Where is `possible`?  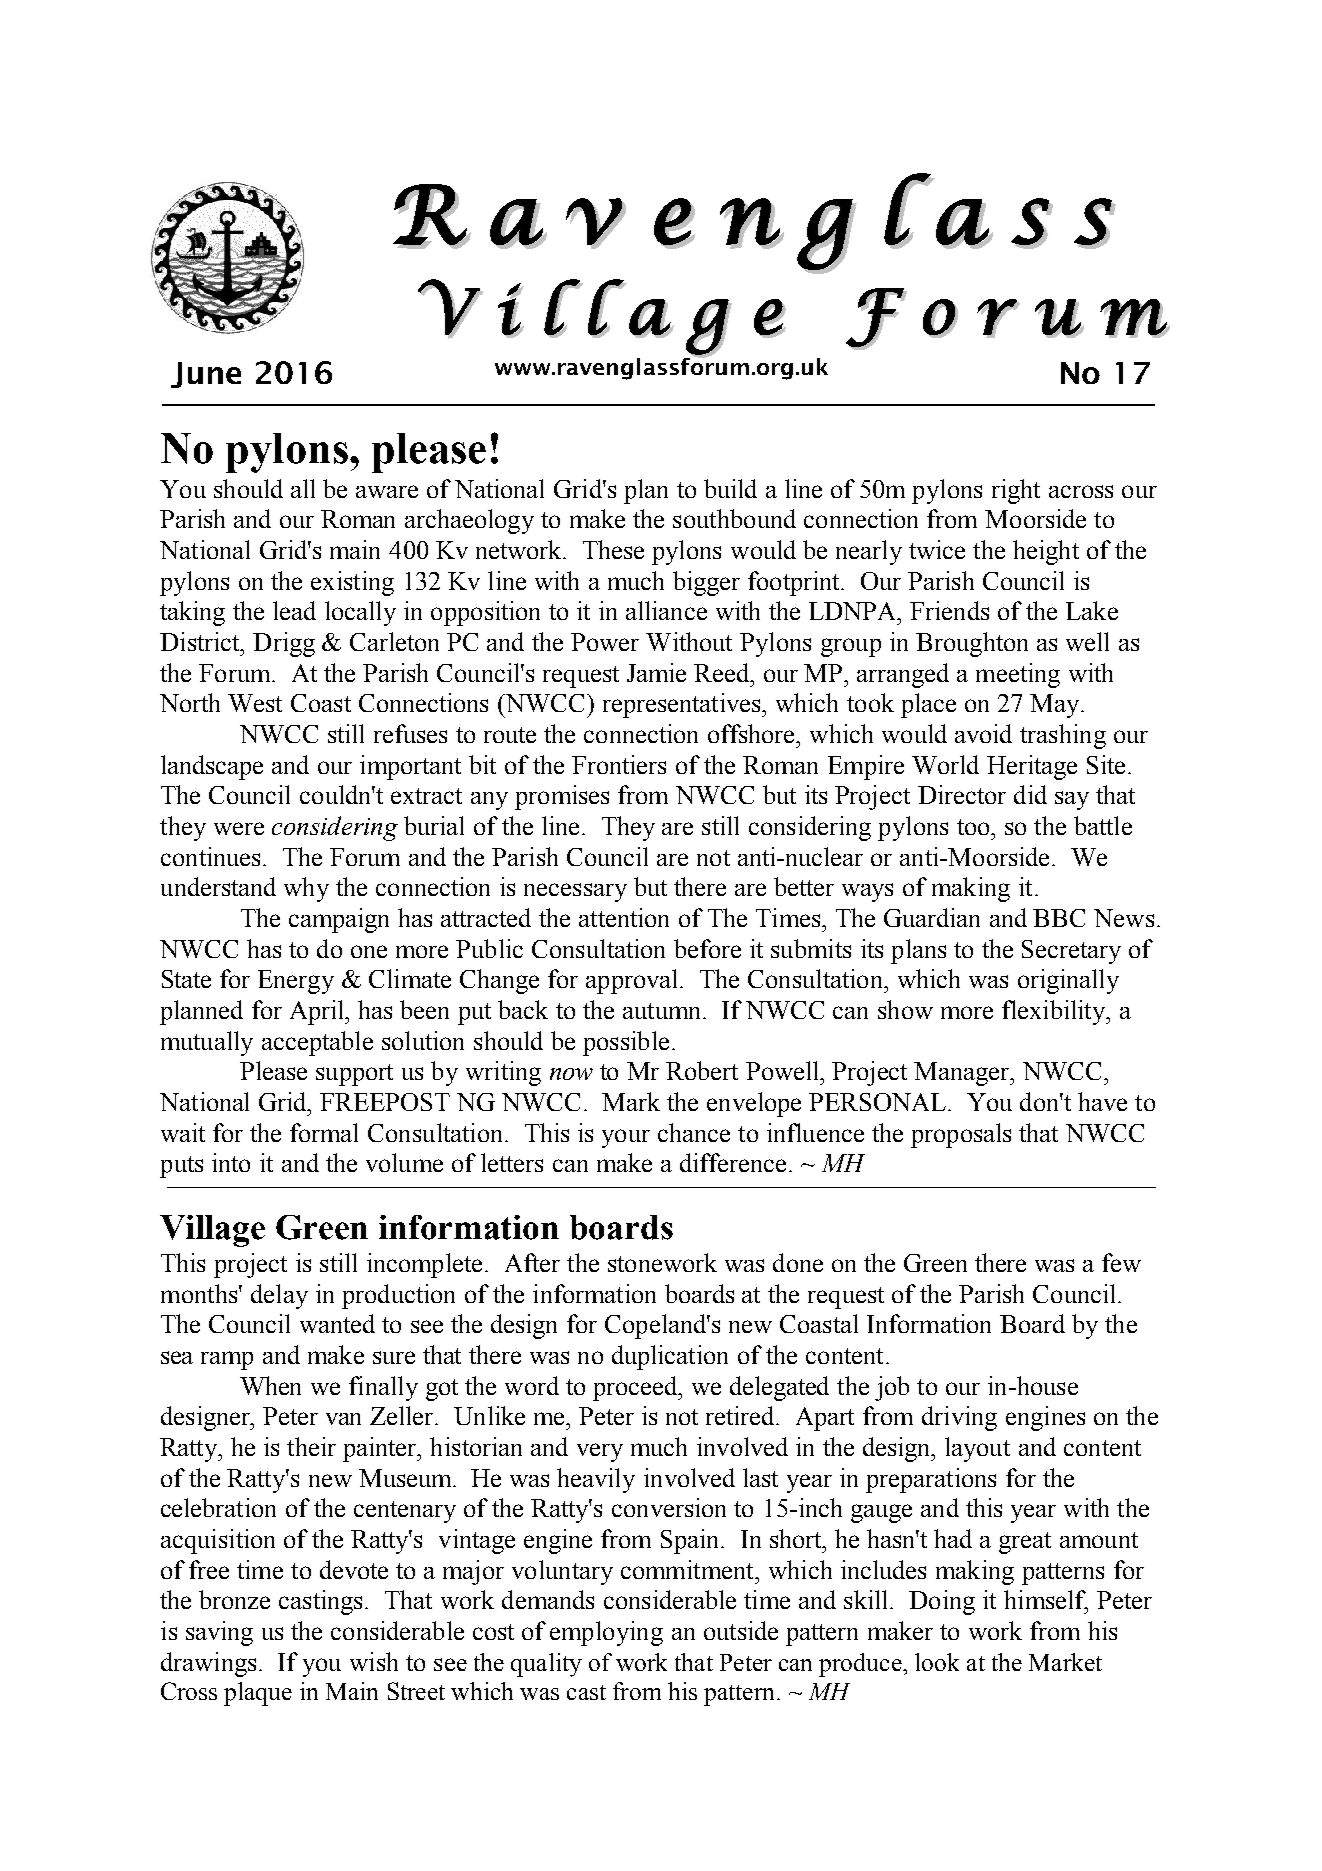 possible is located at coordinates (626, 1043).
